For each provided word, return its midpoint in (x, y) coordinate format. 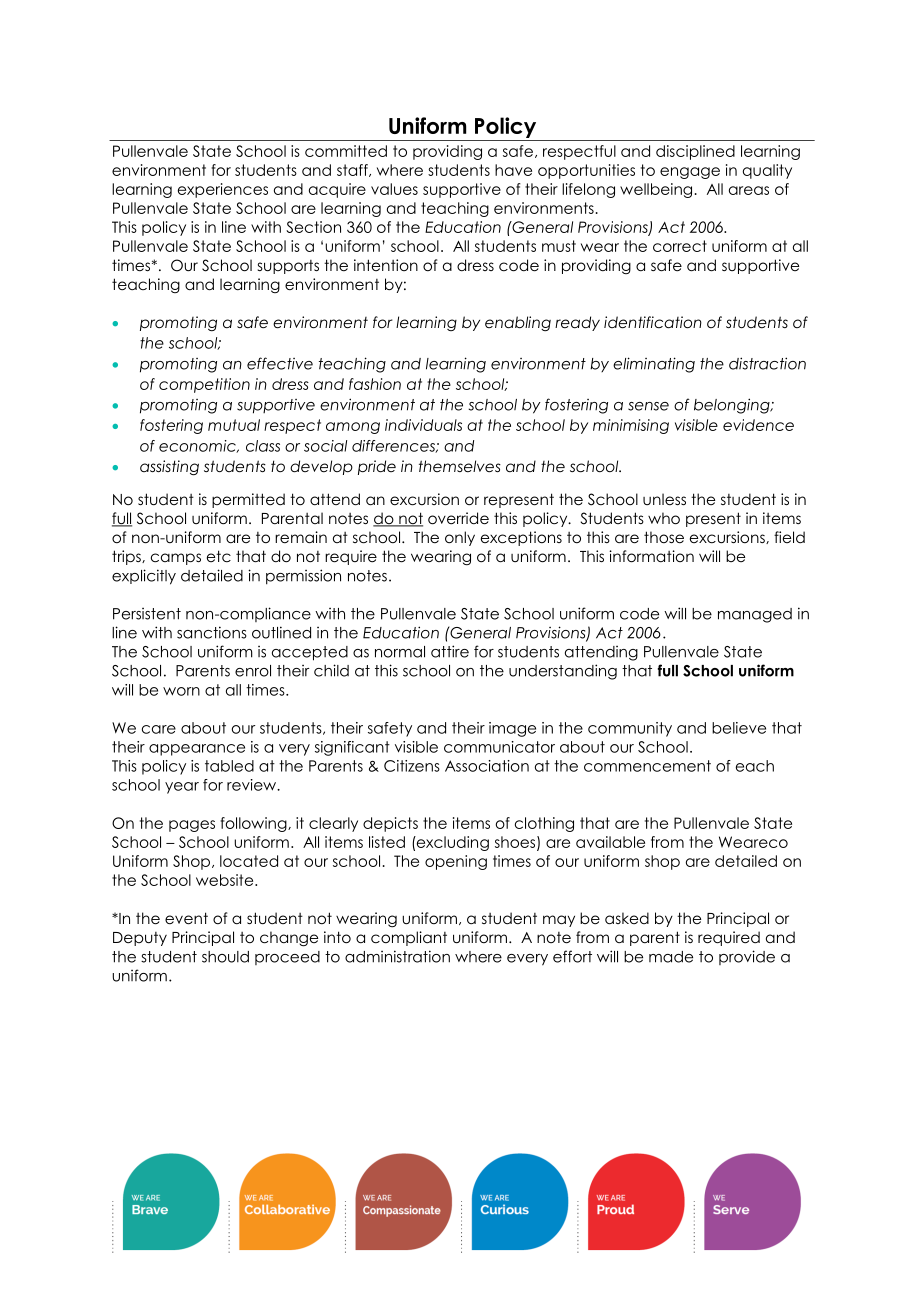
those (664, 537)
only (460, 538)
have (513, 170)
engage (690, 173)
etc (219, 556)
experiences (223, 190)
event (186, 918)
